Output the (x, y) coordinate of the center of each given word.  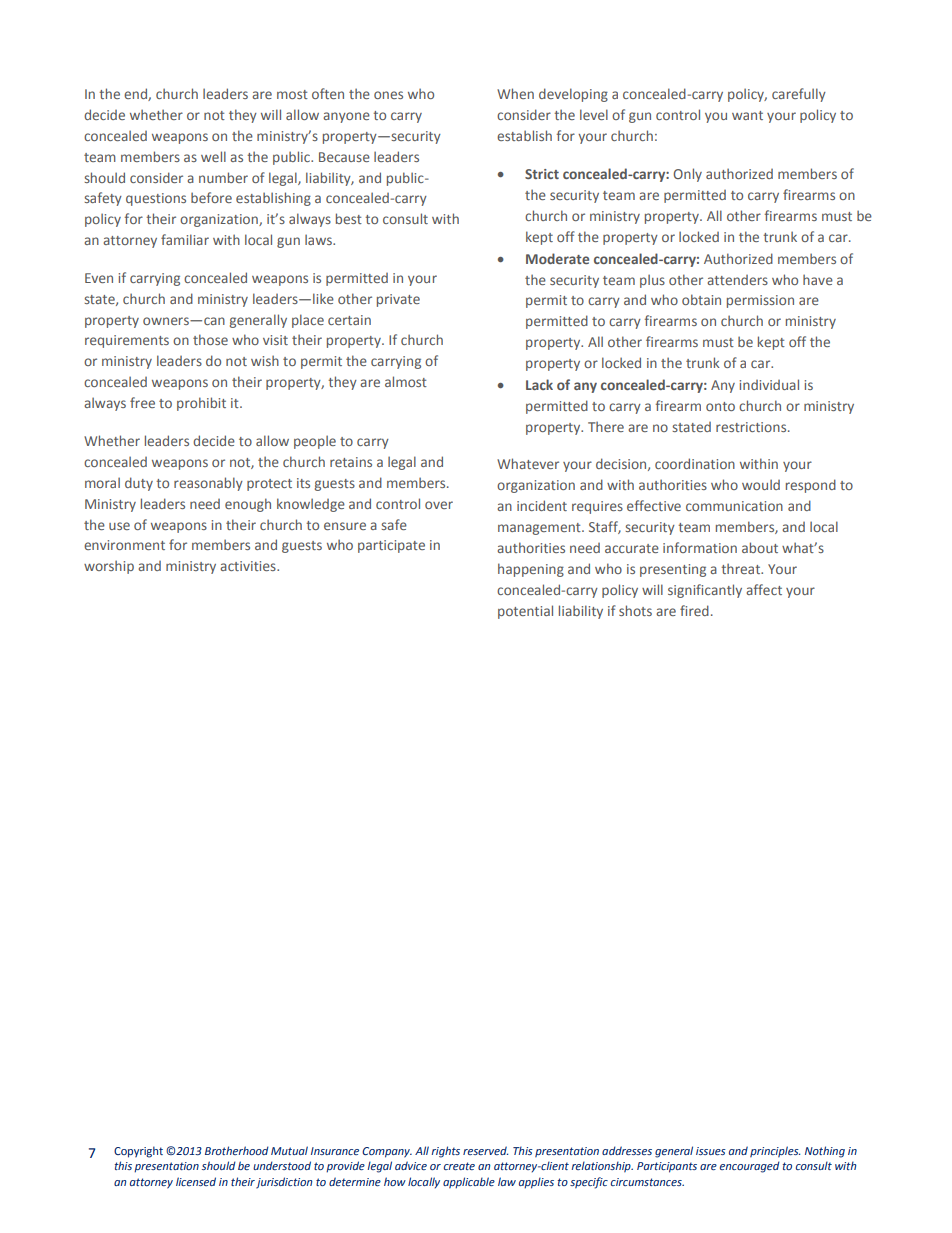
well (213, 156)
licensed (196, 1181)
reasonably (208, 484)
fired (694, 610)
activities (249, 566)
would (761, 484)
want (747, 115)
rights (445, 1152)
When (515, 93)
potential (525, 612)
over (439, 505)
